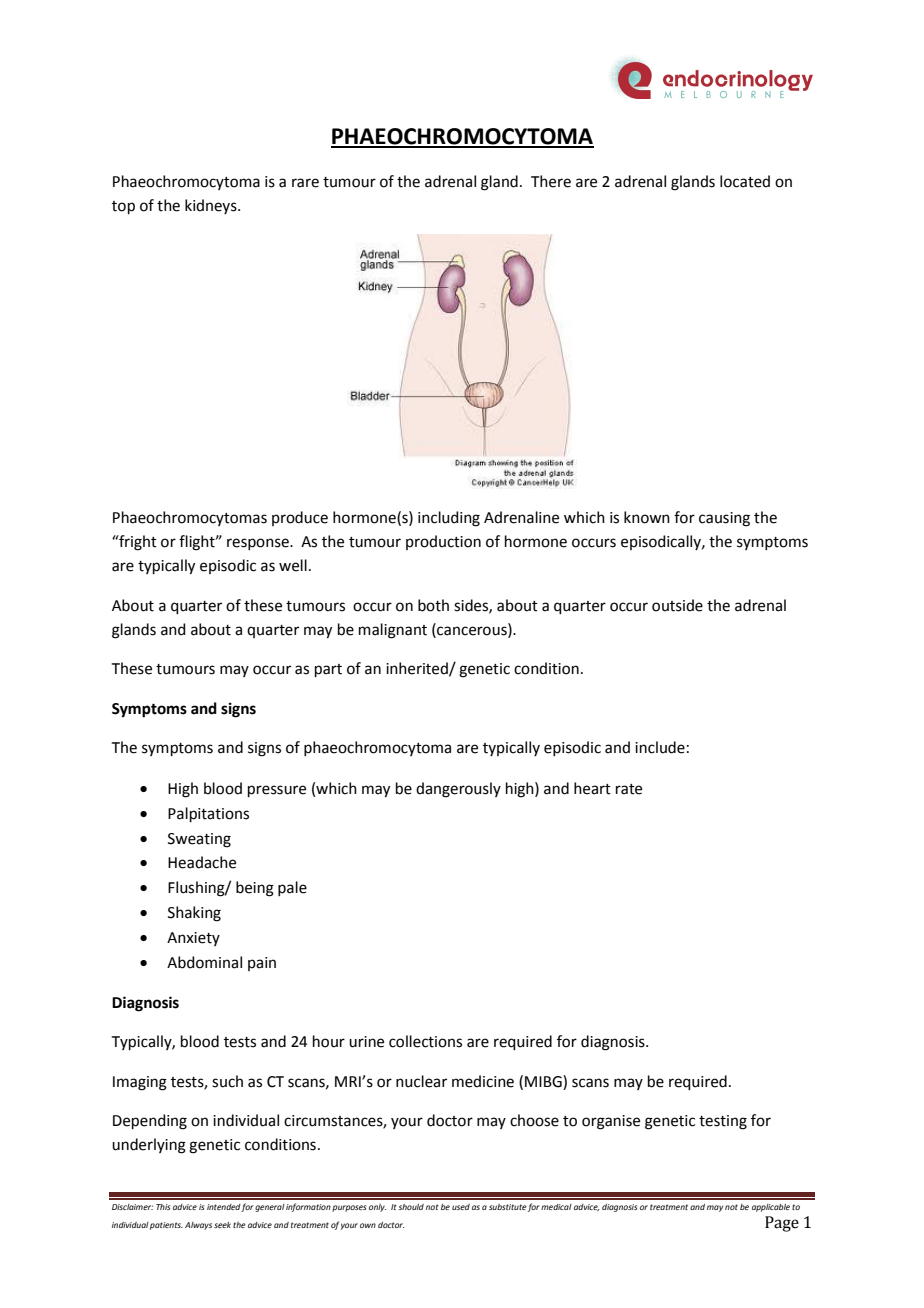 Image resolution: width=924 pixels, height=1308 pixels. What do you see at coordinates (449, 519) in the screenshot?
I see `including` at bounding box center [449, 519].
